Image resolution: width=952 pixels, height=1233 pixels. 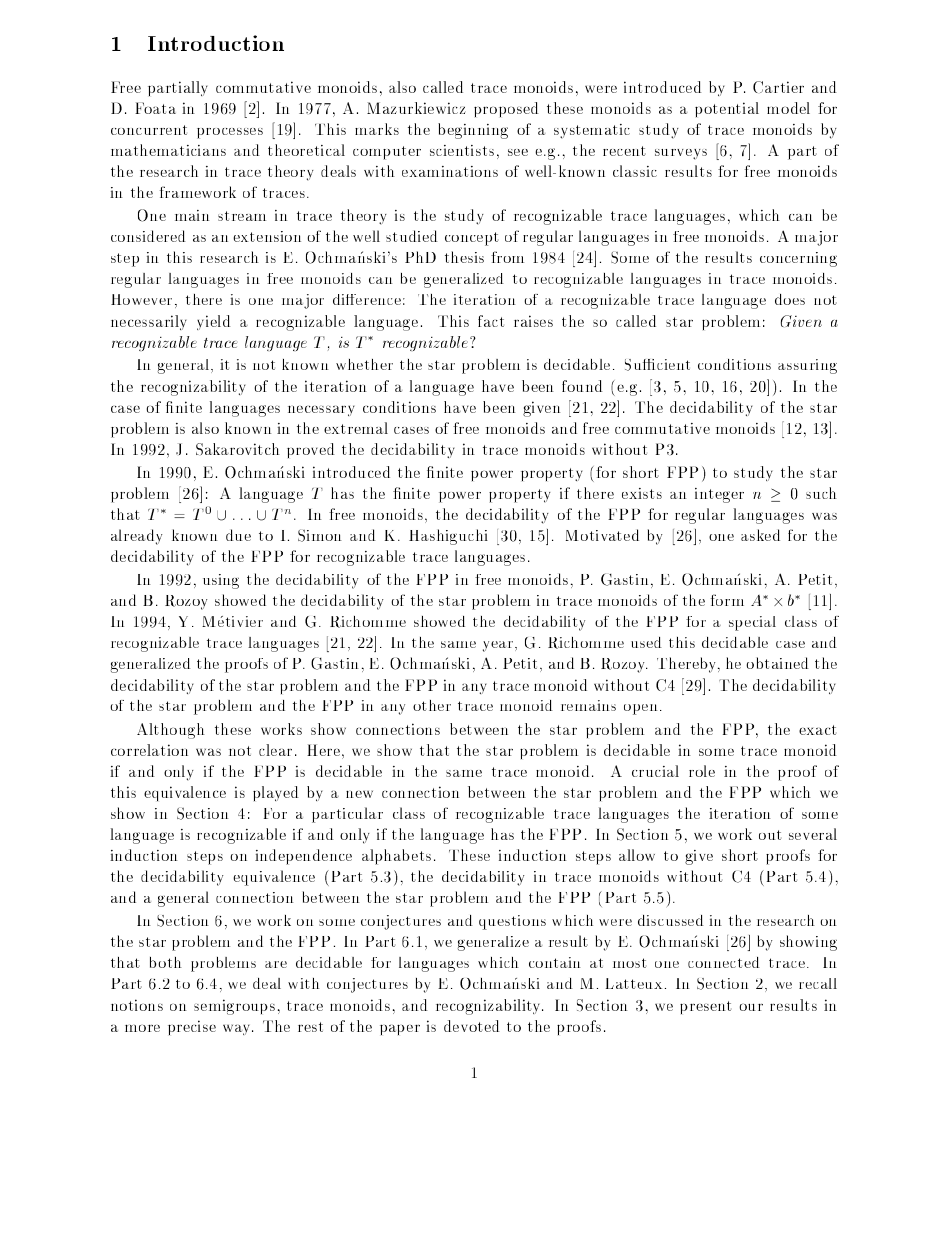 I want to click on role, so click(x=702, y=771).
